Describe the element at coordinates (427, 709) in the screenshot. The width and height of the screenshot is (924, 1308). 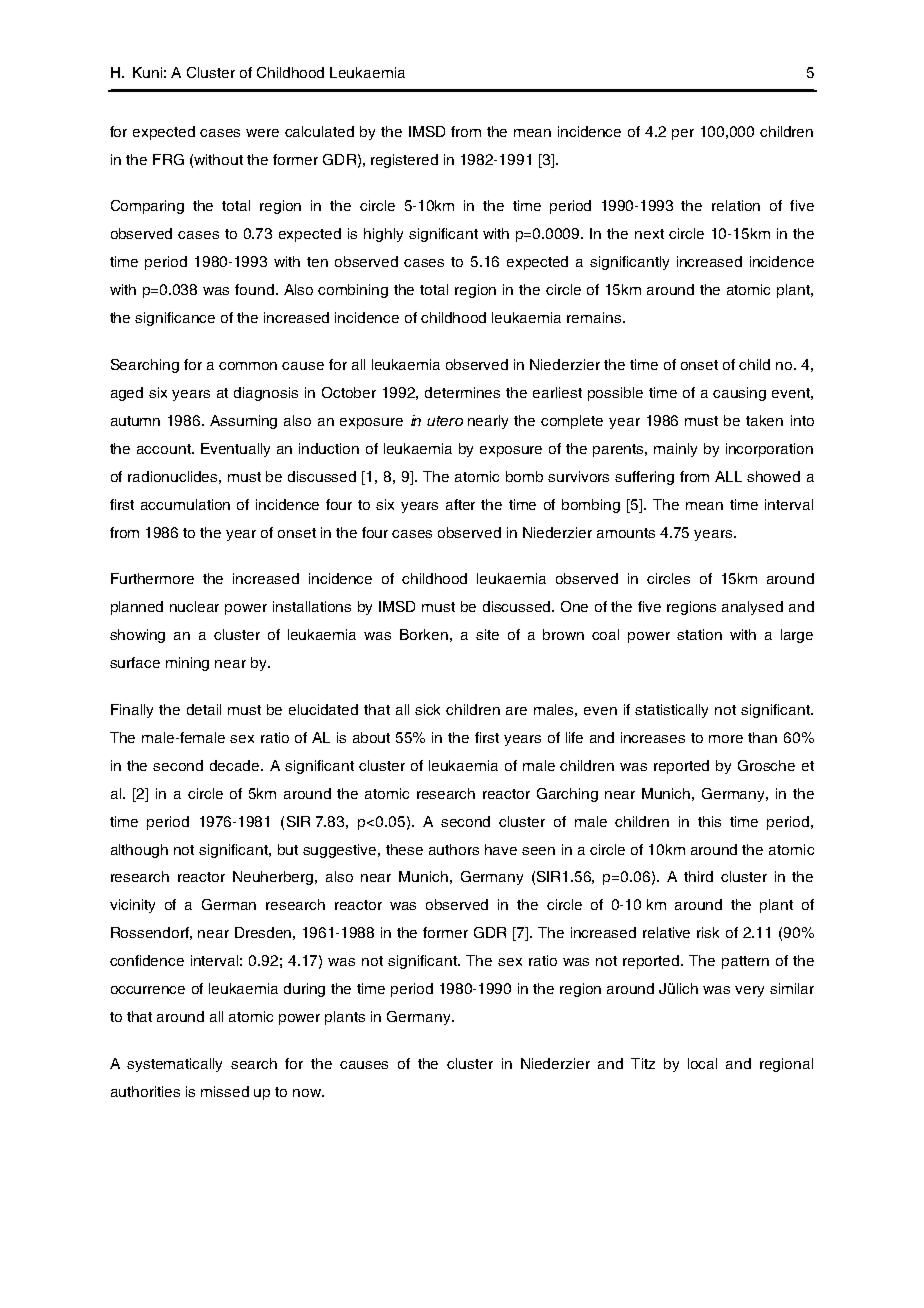
I see `sick` at that location.
